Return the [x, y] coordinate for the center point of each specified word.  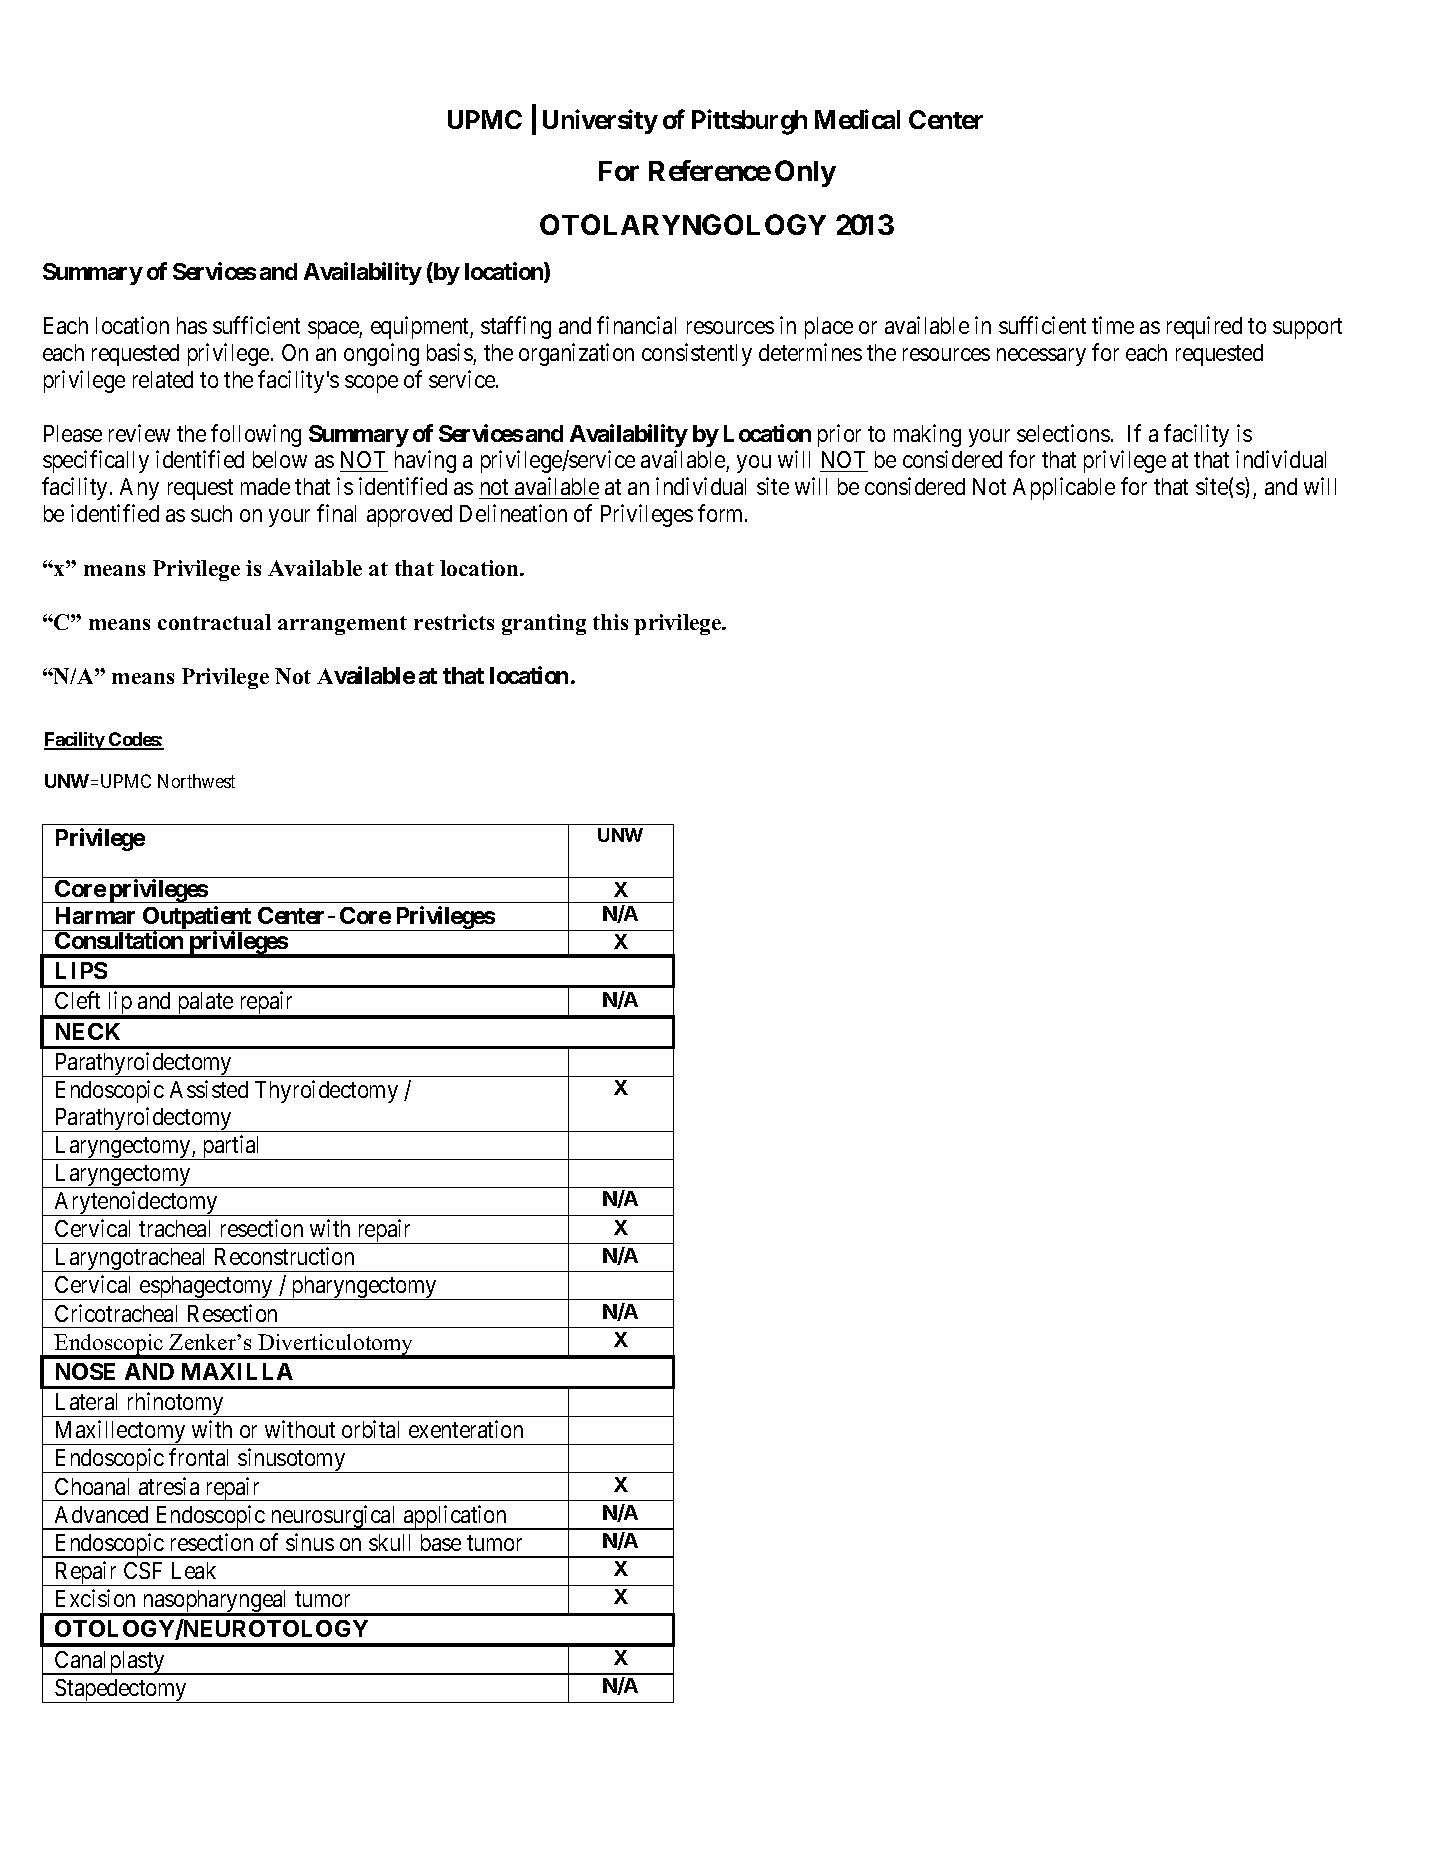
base [441, 1542]
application [455, 1517]
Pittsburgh [749, 122]
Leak [194, 1570]
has [192, 325]
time [1113, 325]
